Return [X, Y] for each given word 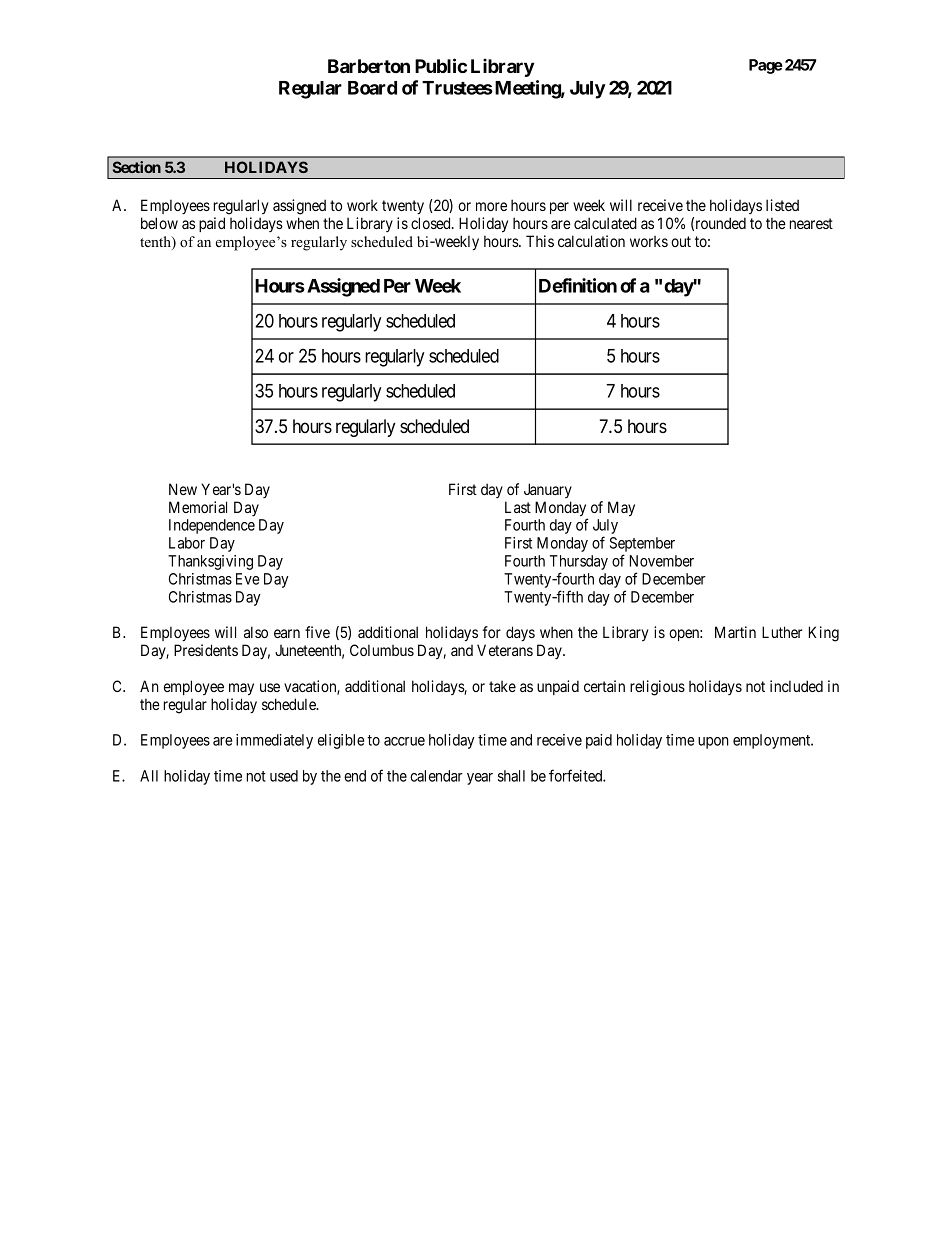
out [681, 241]
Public [441, 65]
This [540, 241]
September [642, 546]
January [548, 490]
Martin [735, 632]
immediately [274, 741]
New [183, 489]
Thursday [579, 564]
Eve [247, 579]
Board [372, 88]
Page [766, 66]
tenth [156, 243]
